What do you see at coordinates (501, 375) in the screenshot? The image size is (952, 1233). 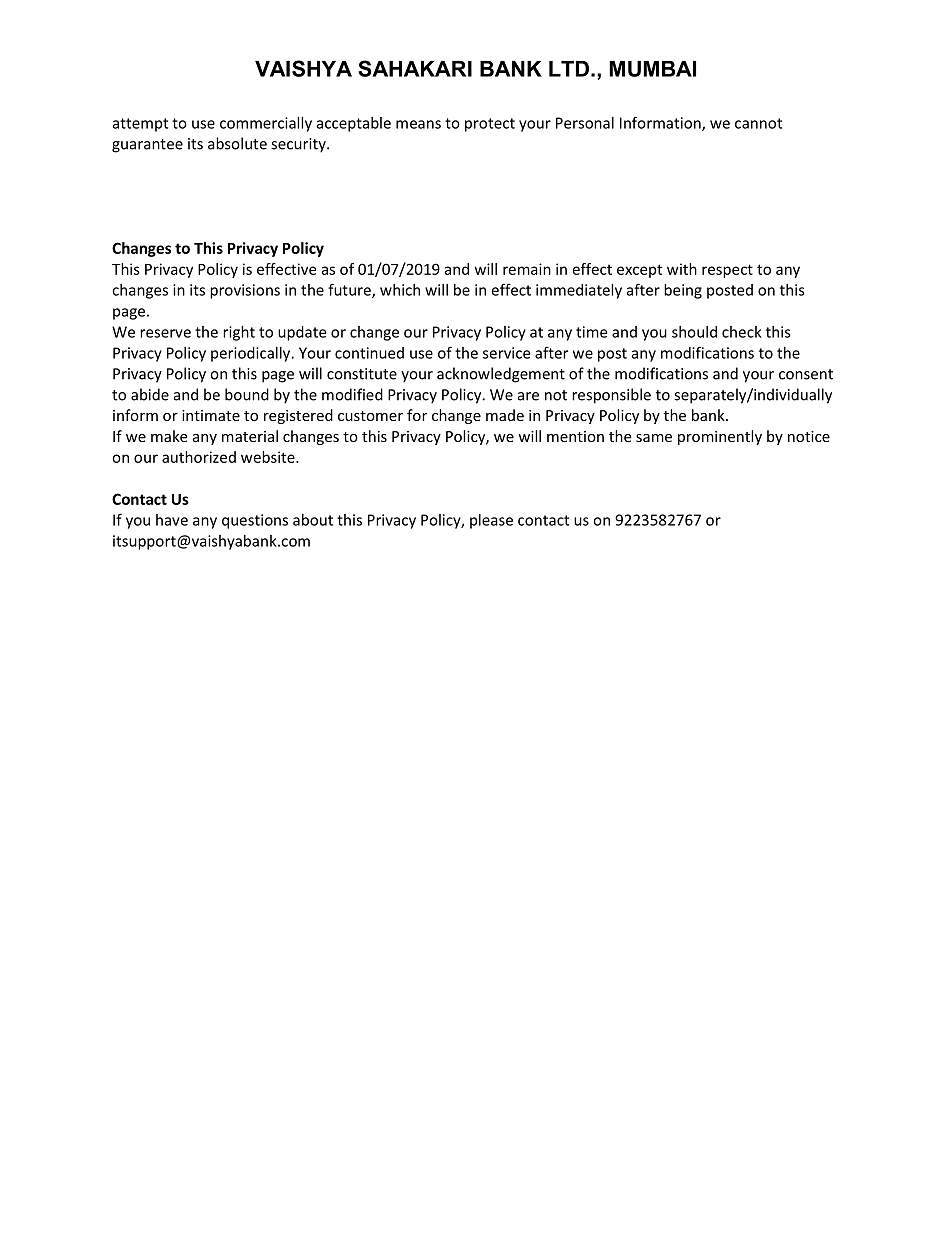 I see `acknowledgement` at bounding box center [501, 375].
